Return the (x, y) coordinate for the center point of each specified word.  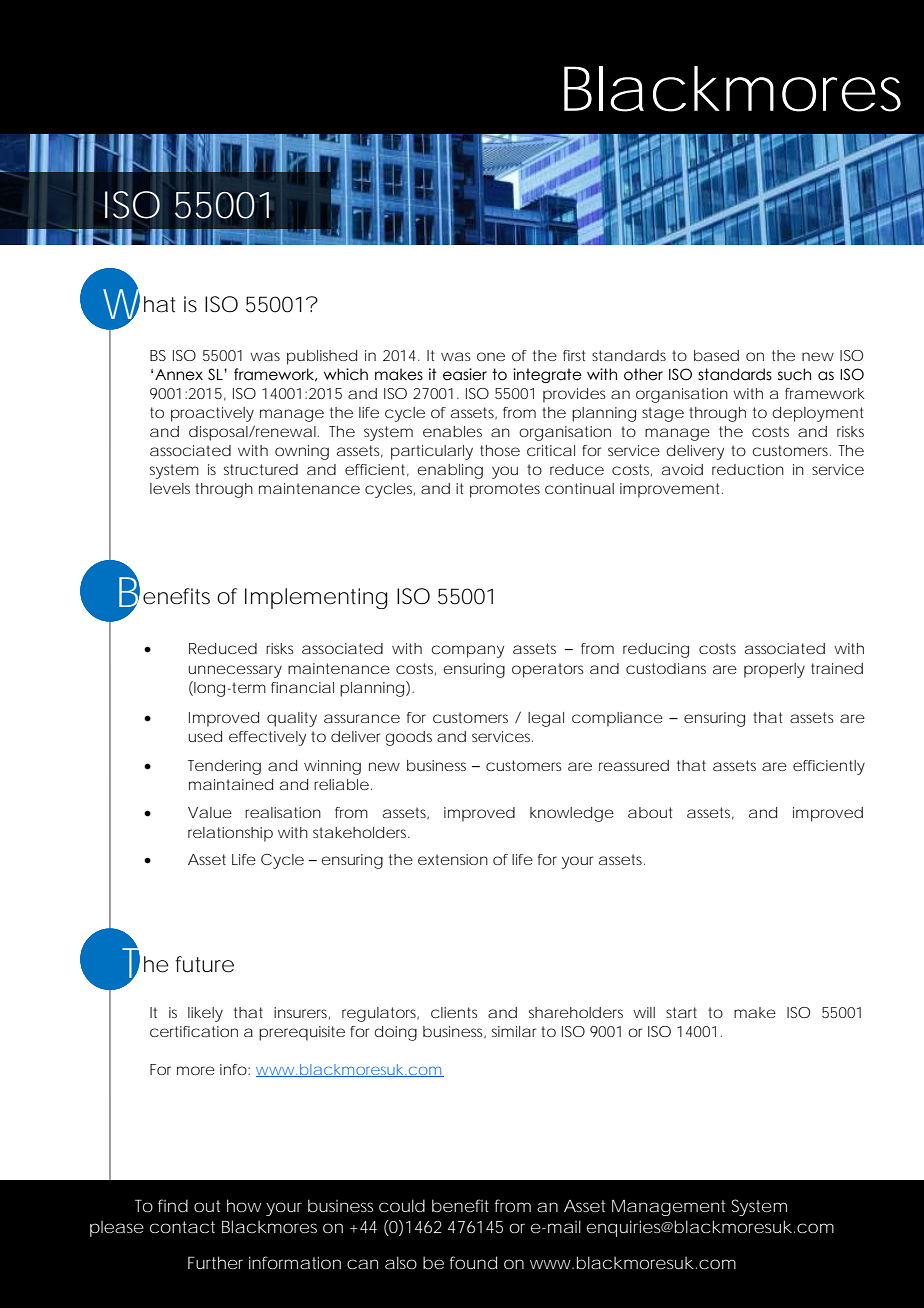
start (681, 1012)
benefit (460, 1205)
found (473, 1262)
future (204, 964)
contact (182, 1227)
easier (465, 374)
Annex (179, 375)
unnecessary (235, 671)
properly (774, 670)
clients (454, 1012)
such (794, 374)
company (467, 651)
